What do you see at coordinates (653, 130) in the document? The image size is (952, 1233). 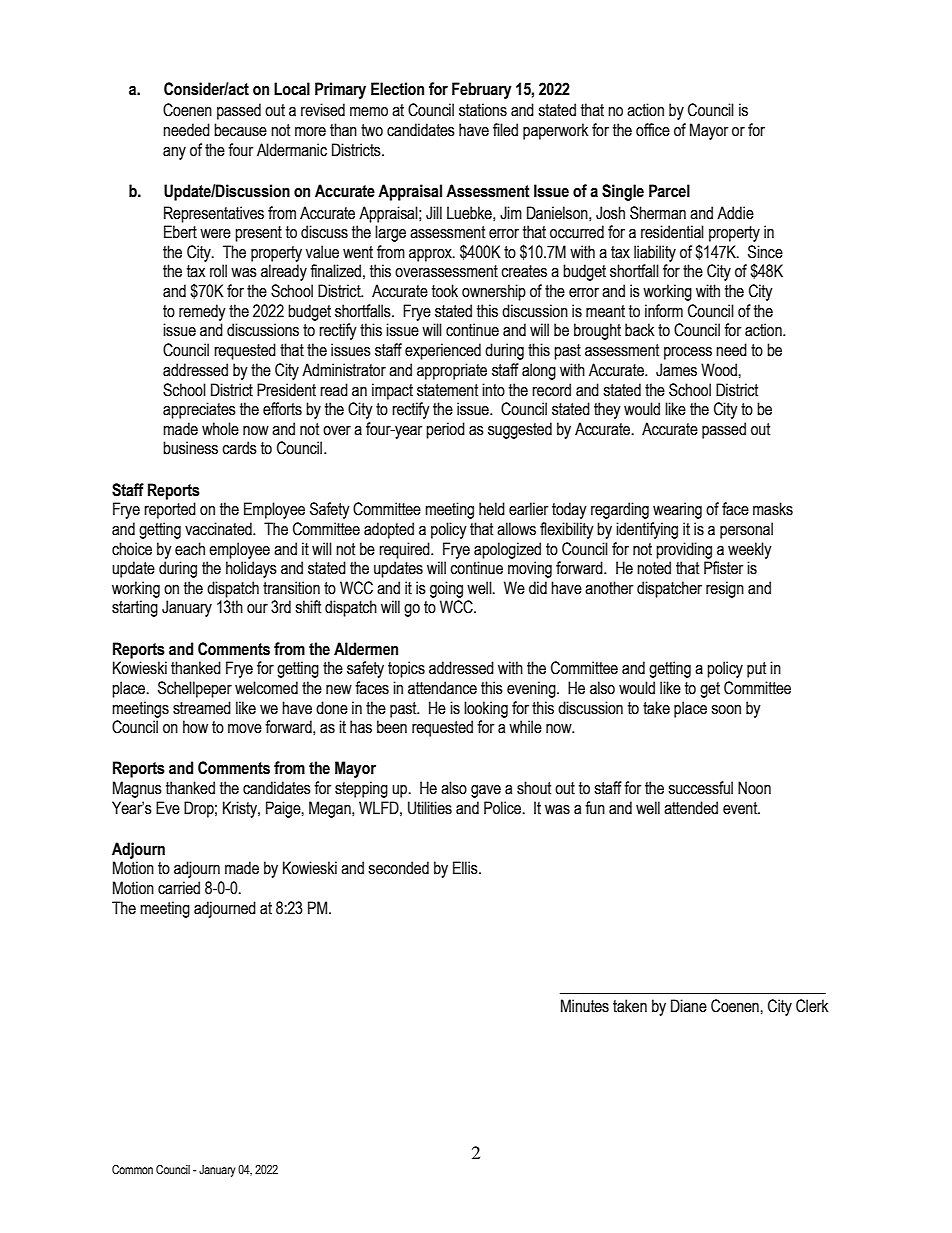 I see `office` at bounding box center [653, 130].
